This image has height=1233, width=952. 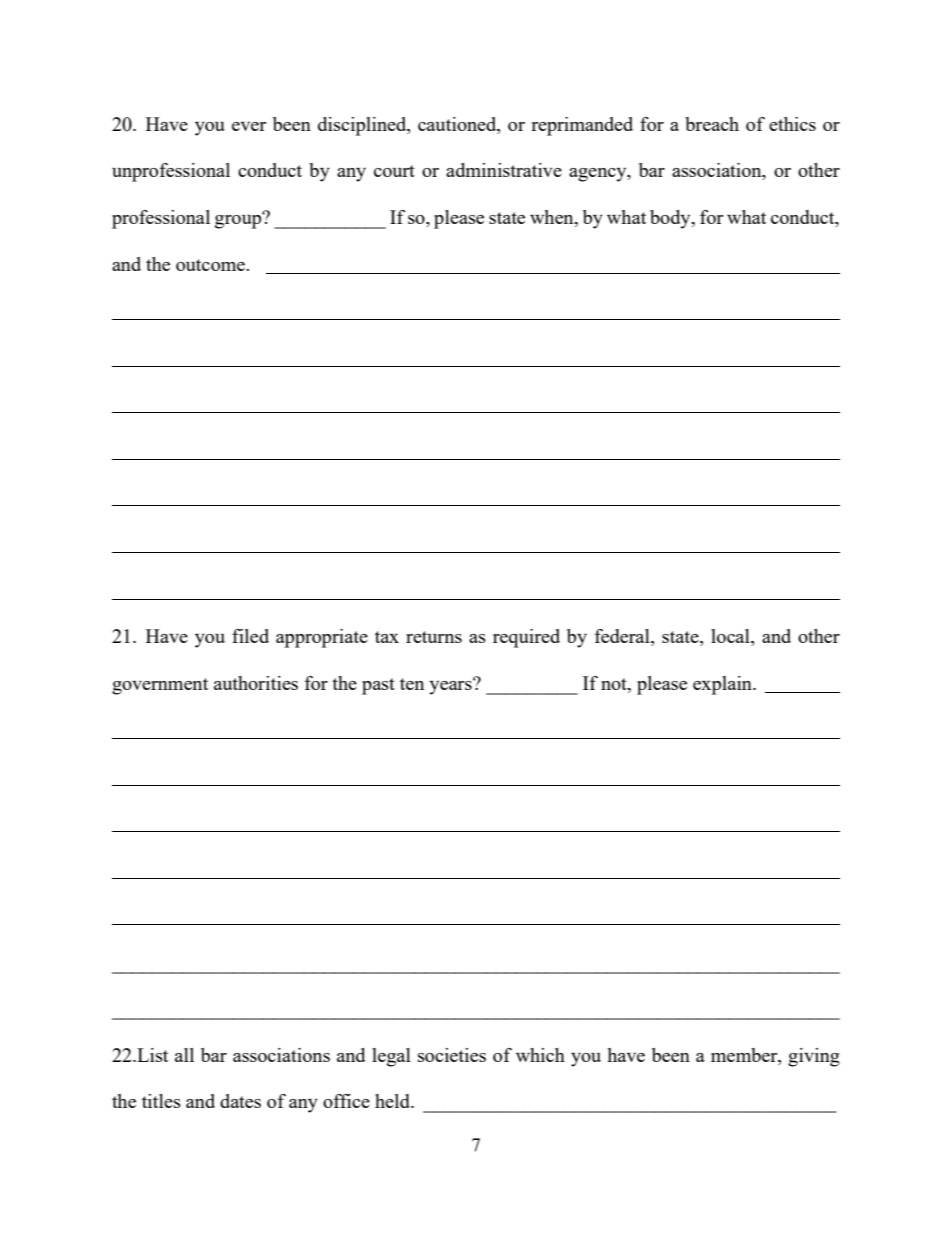 I want to click on required, so click(x=526, y=638).
